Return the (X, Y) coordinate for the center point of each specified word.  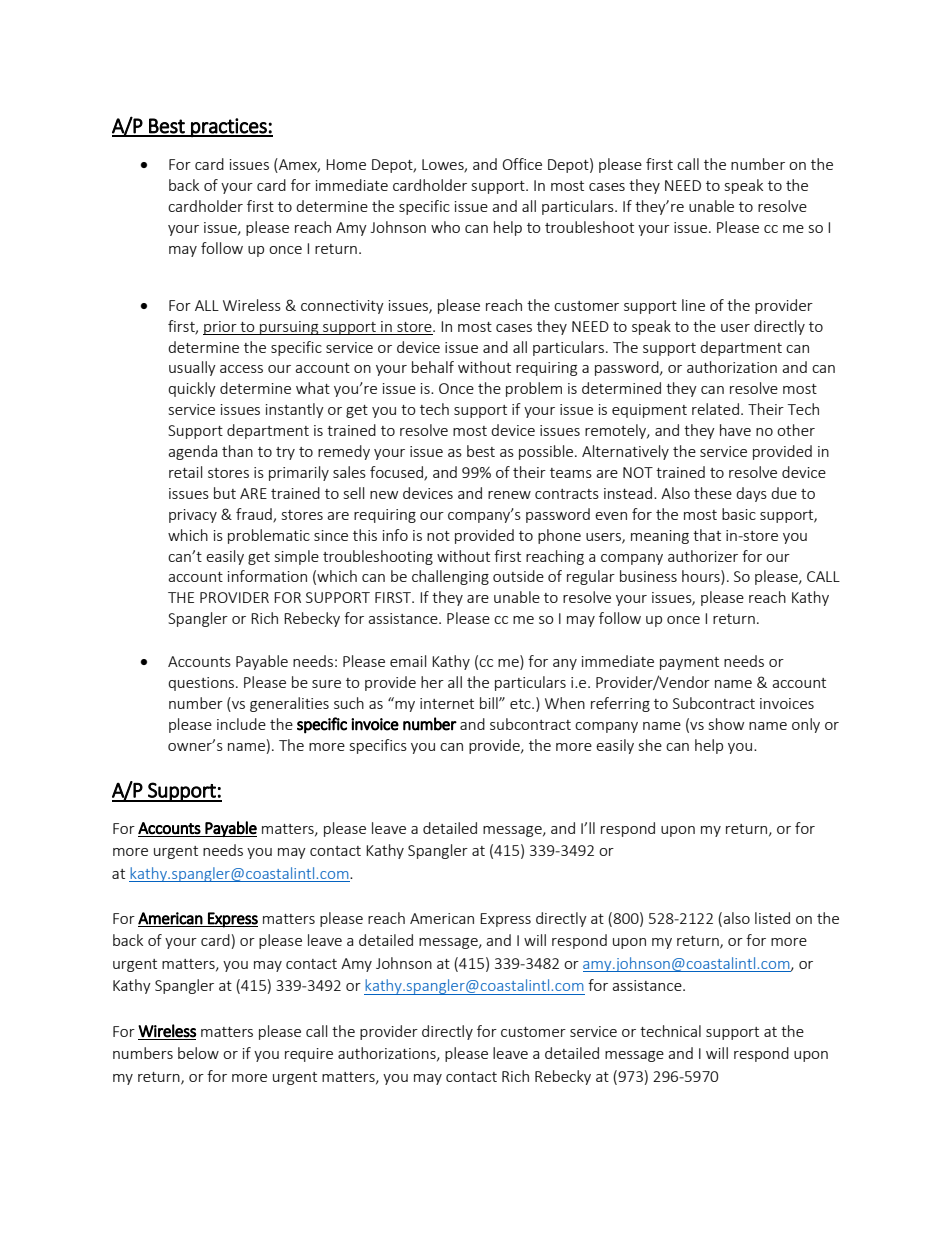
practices (229, 127)
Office (522, 164)
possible (547, 452)
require (309, 1055)
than (237, 451)
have (735, 430)
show (726, 724)
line (693, 305)
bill (490, 703)
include (241, 724)
